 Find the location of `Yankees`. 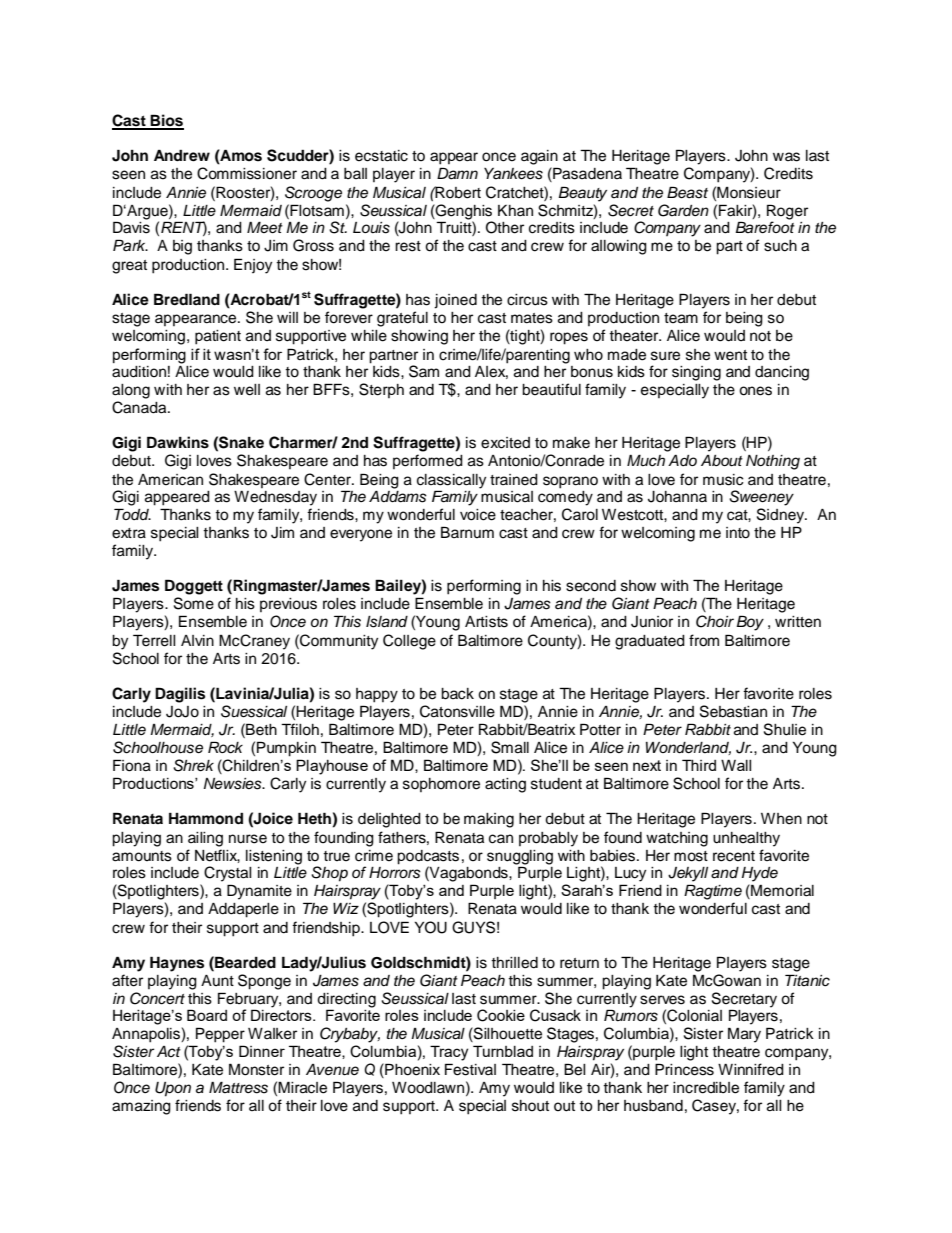

Yankees is located at coordinates (513, 174).
